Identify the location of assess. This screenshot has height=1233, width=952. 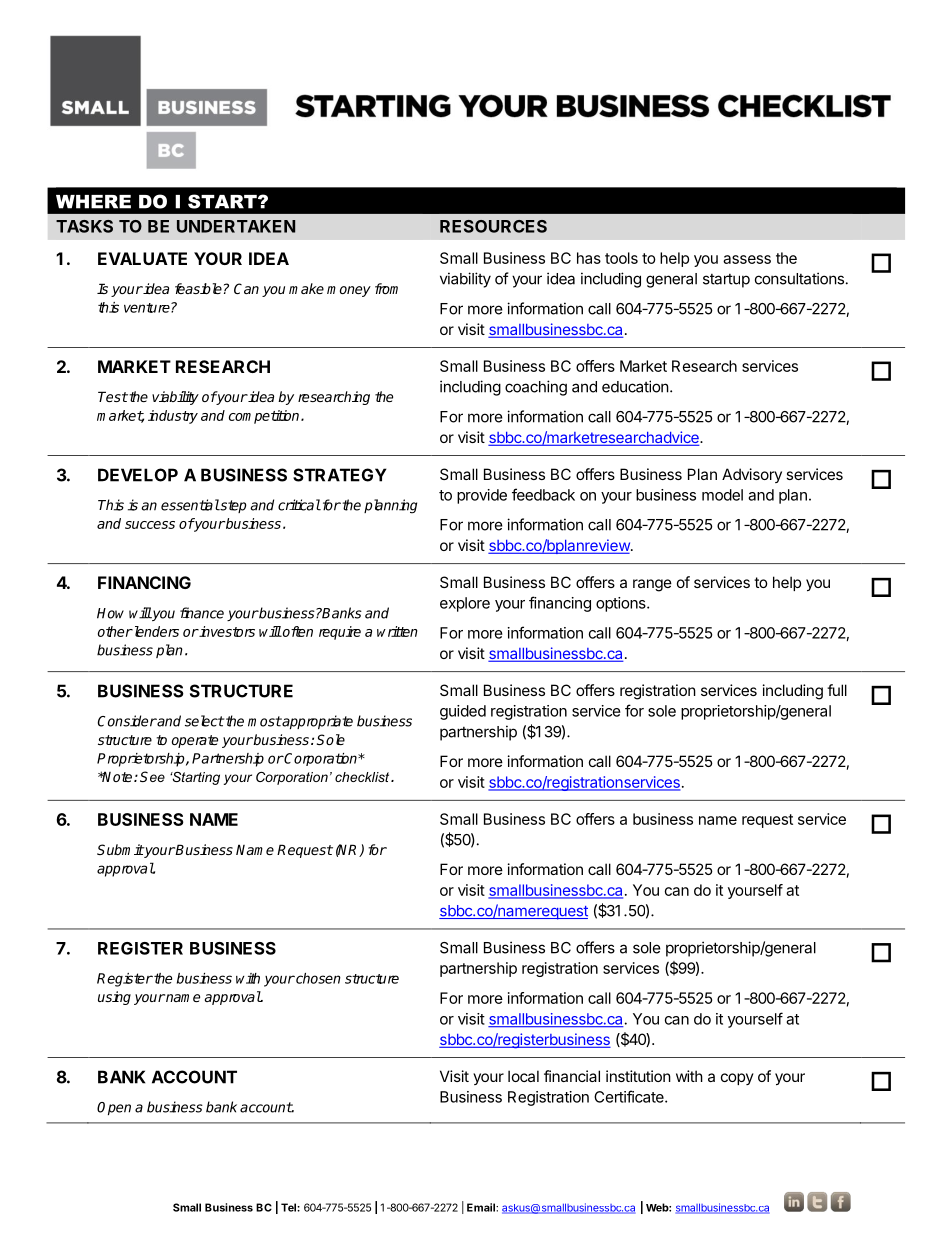
(747, 259).
